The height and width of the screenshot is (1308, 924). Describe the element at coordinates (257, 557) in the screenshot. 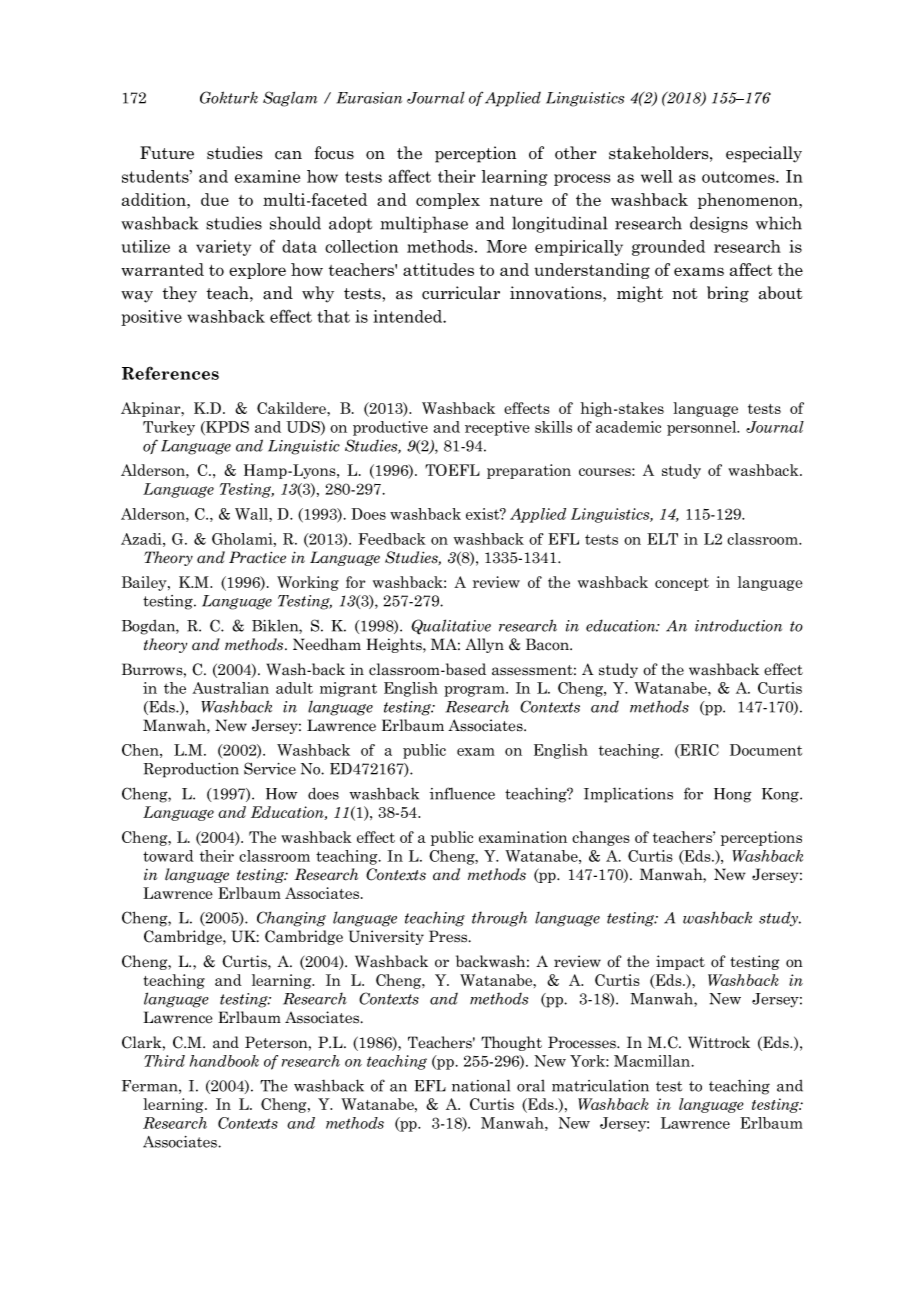

I see `Practice` at that location.
